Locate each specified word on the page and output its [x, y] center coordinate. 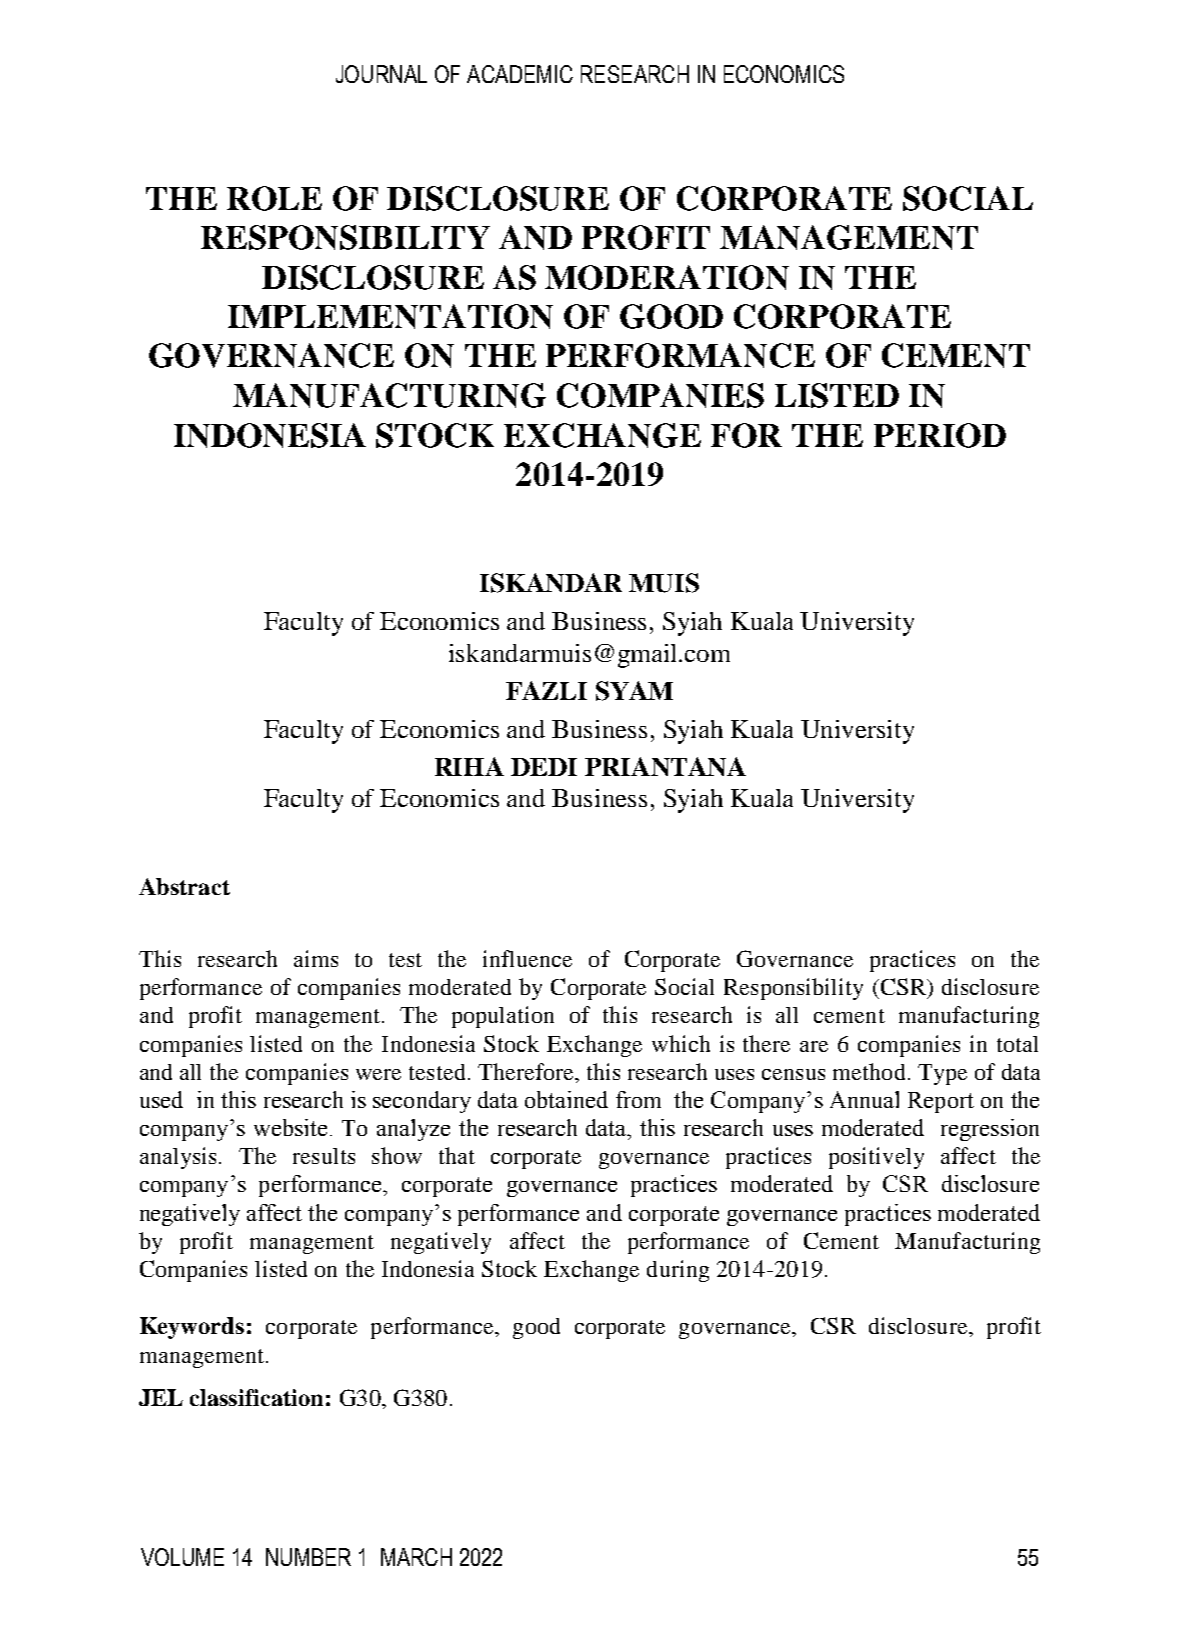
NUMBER [308, 1557]
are [814, 1046]
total [1017, 1044]
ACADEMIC [520, 74]
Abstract [184, 886]
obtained [566, 1099]
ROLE [274, 198]
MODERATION [667, 277]
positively [876, 1158]
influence [527, 958]
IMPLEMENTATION [390, 316]
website [290, 1127]
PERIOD [940, 435]
